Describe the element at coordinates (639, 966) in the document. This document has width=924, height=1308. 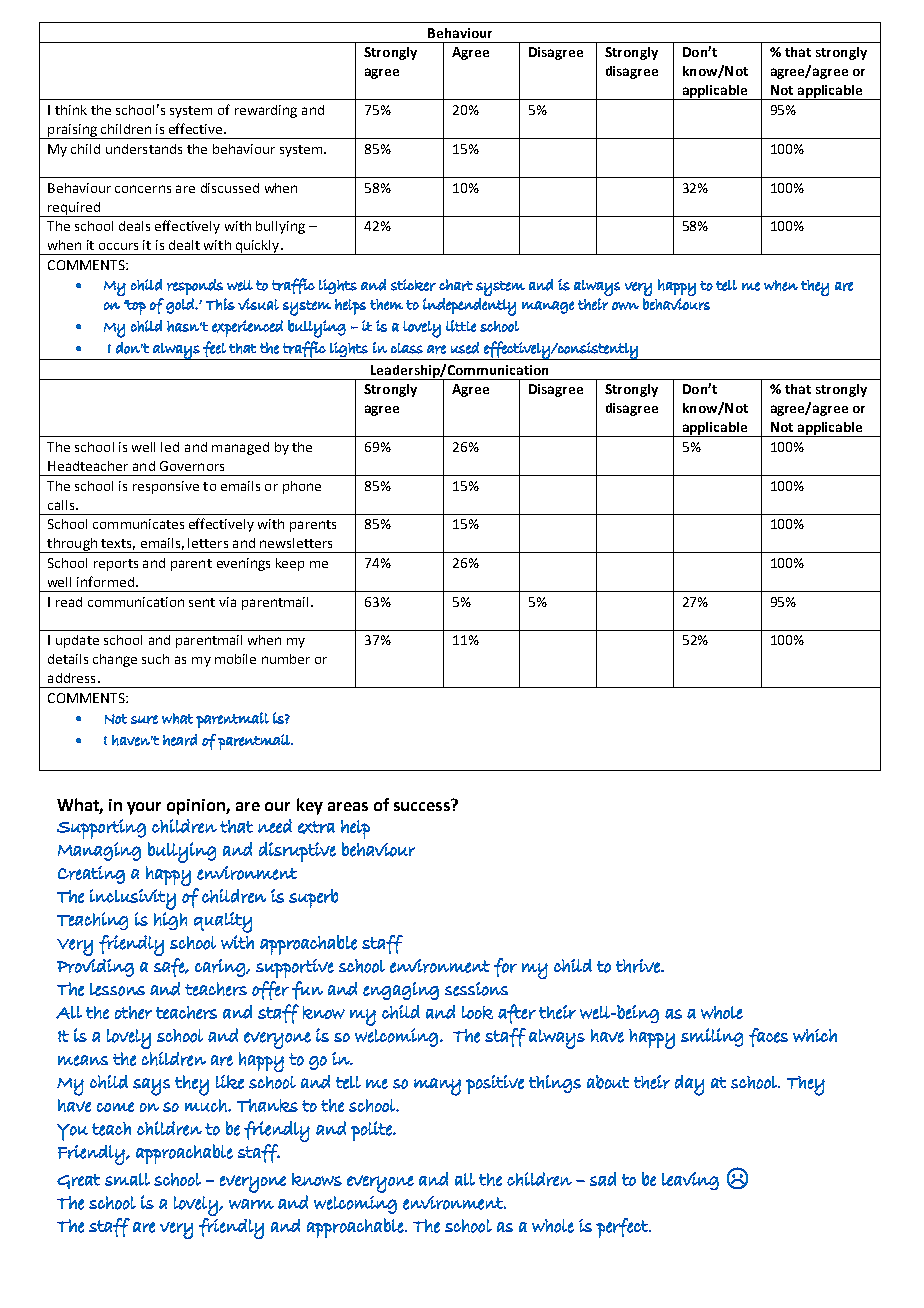
I see `thrive` at that location.
